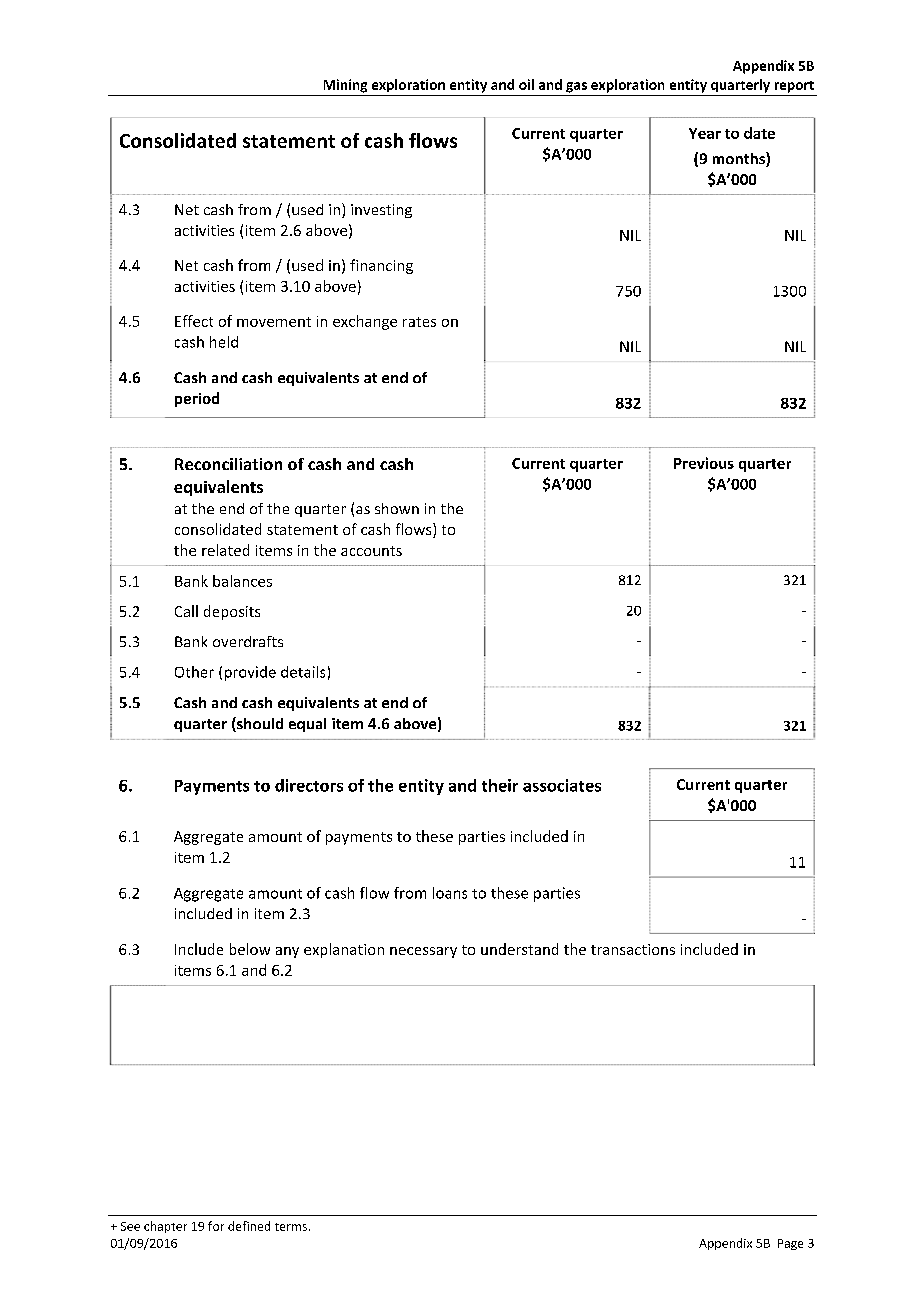  I want to click on rates, so click(419, 322).
